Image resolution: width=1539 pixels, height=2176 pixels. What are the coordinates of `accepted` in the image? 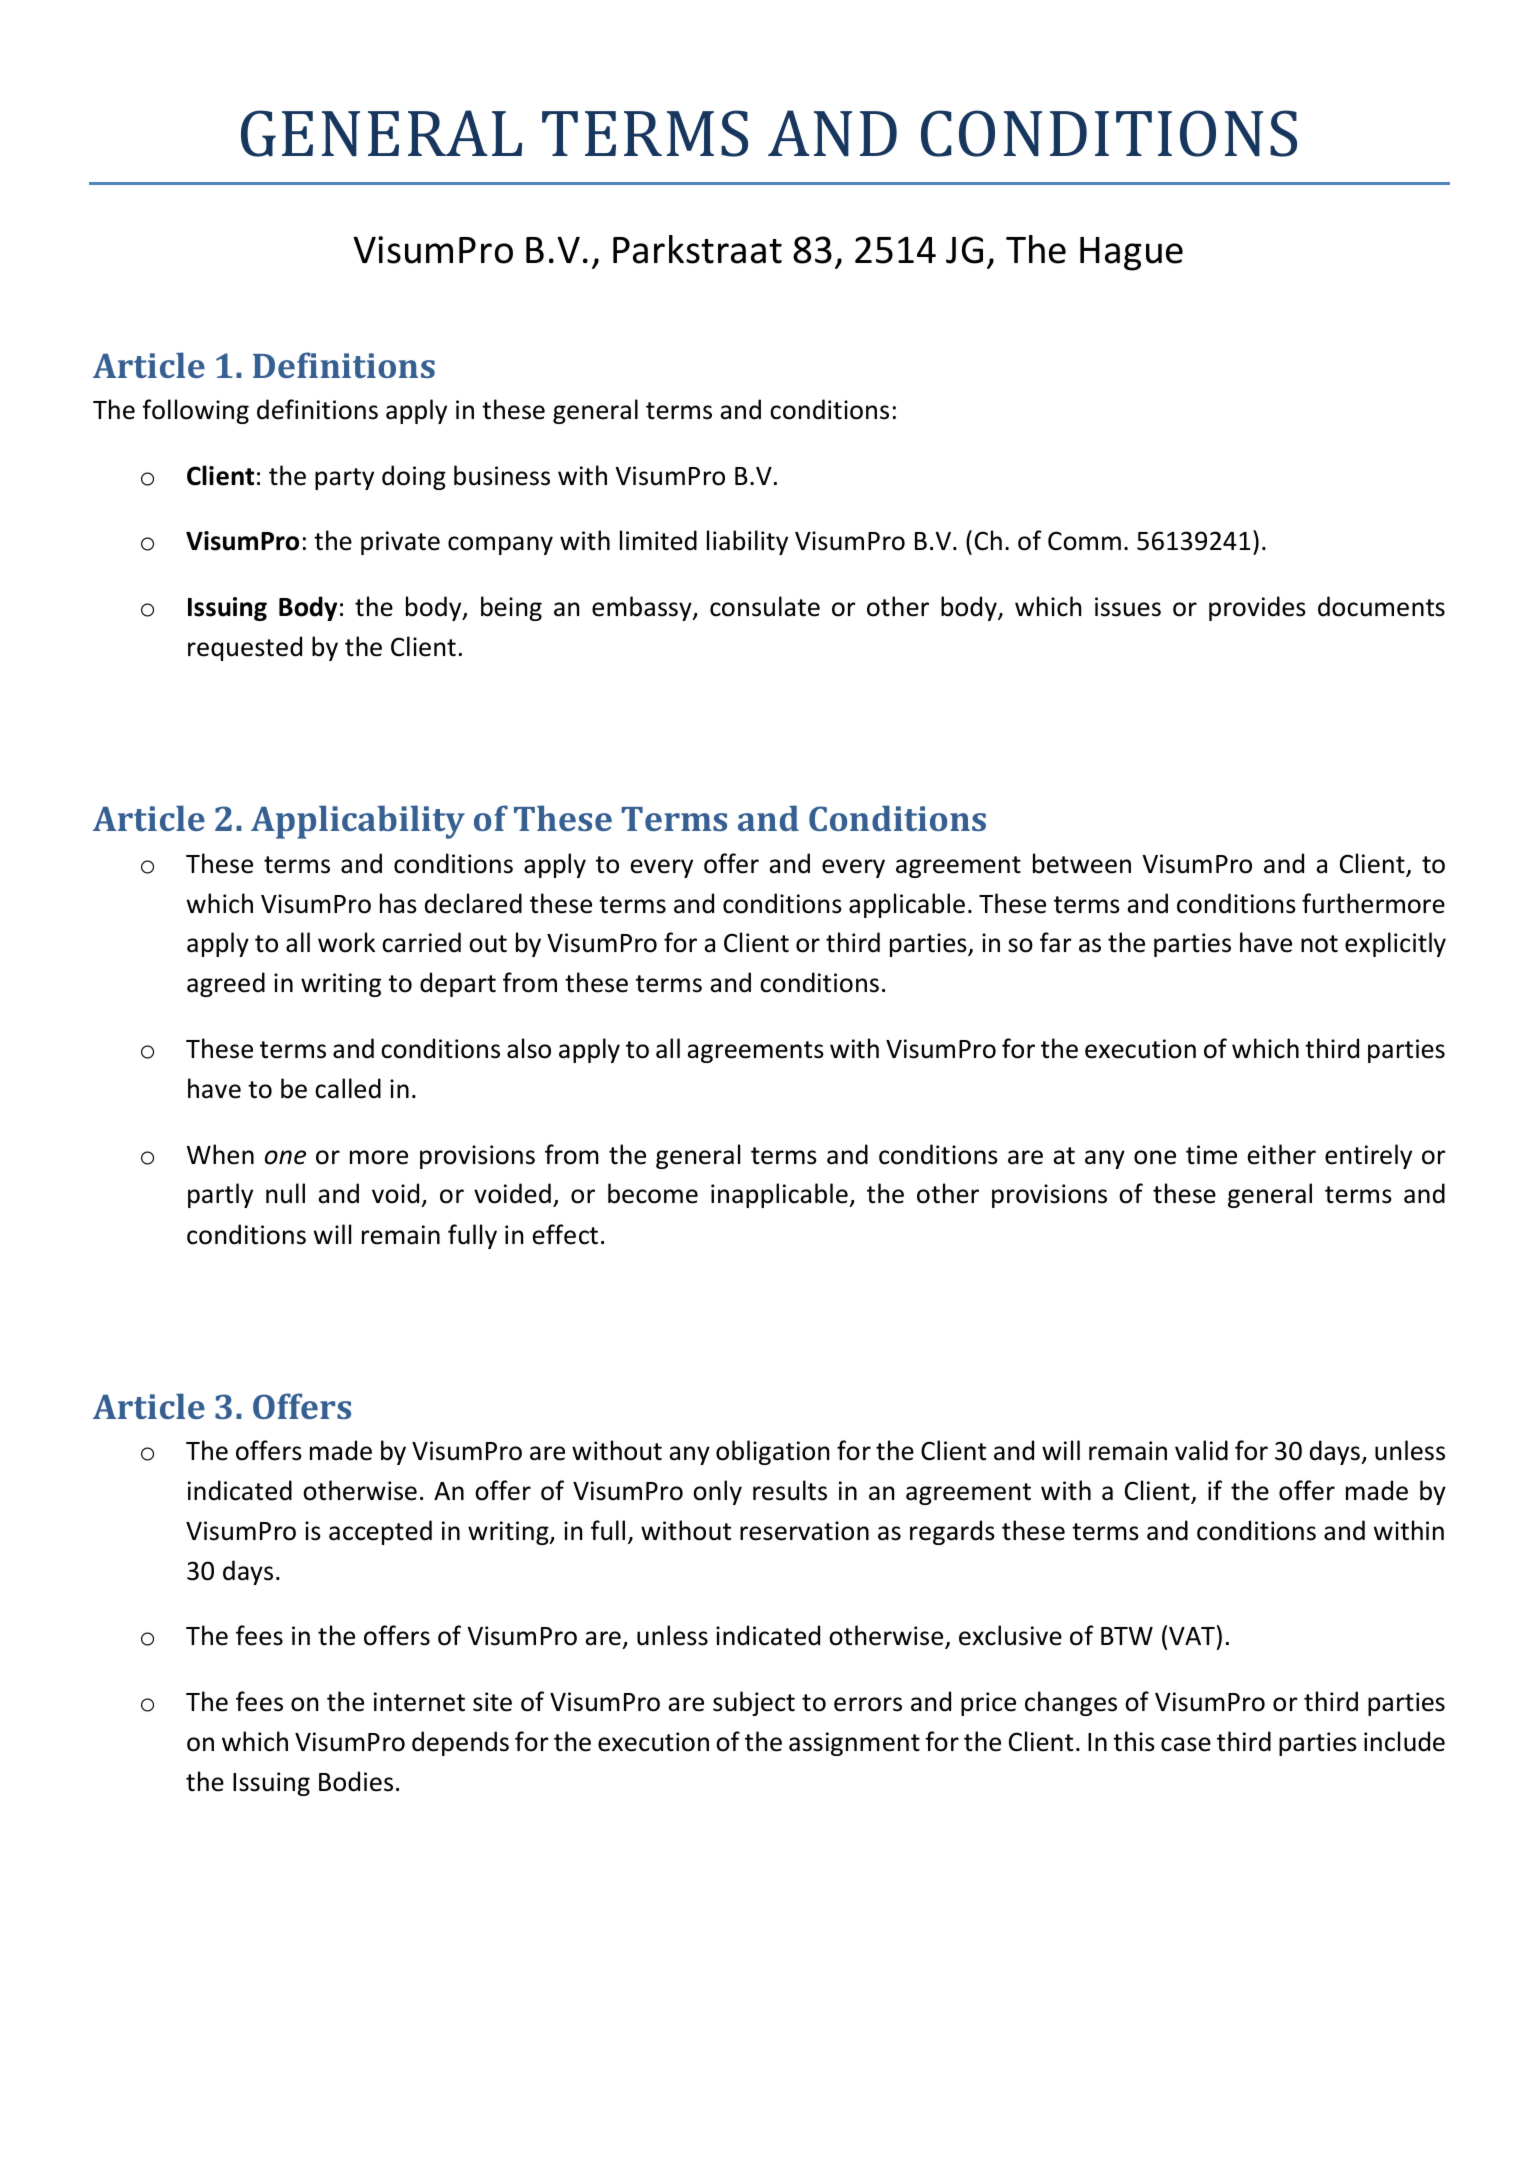 It's located at (380, 1532).
